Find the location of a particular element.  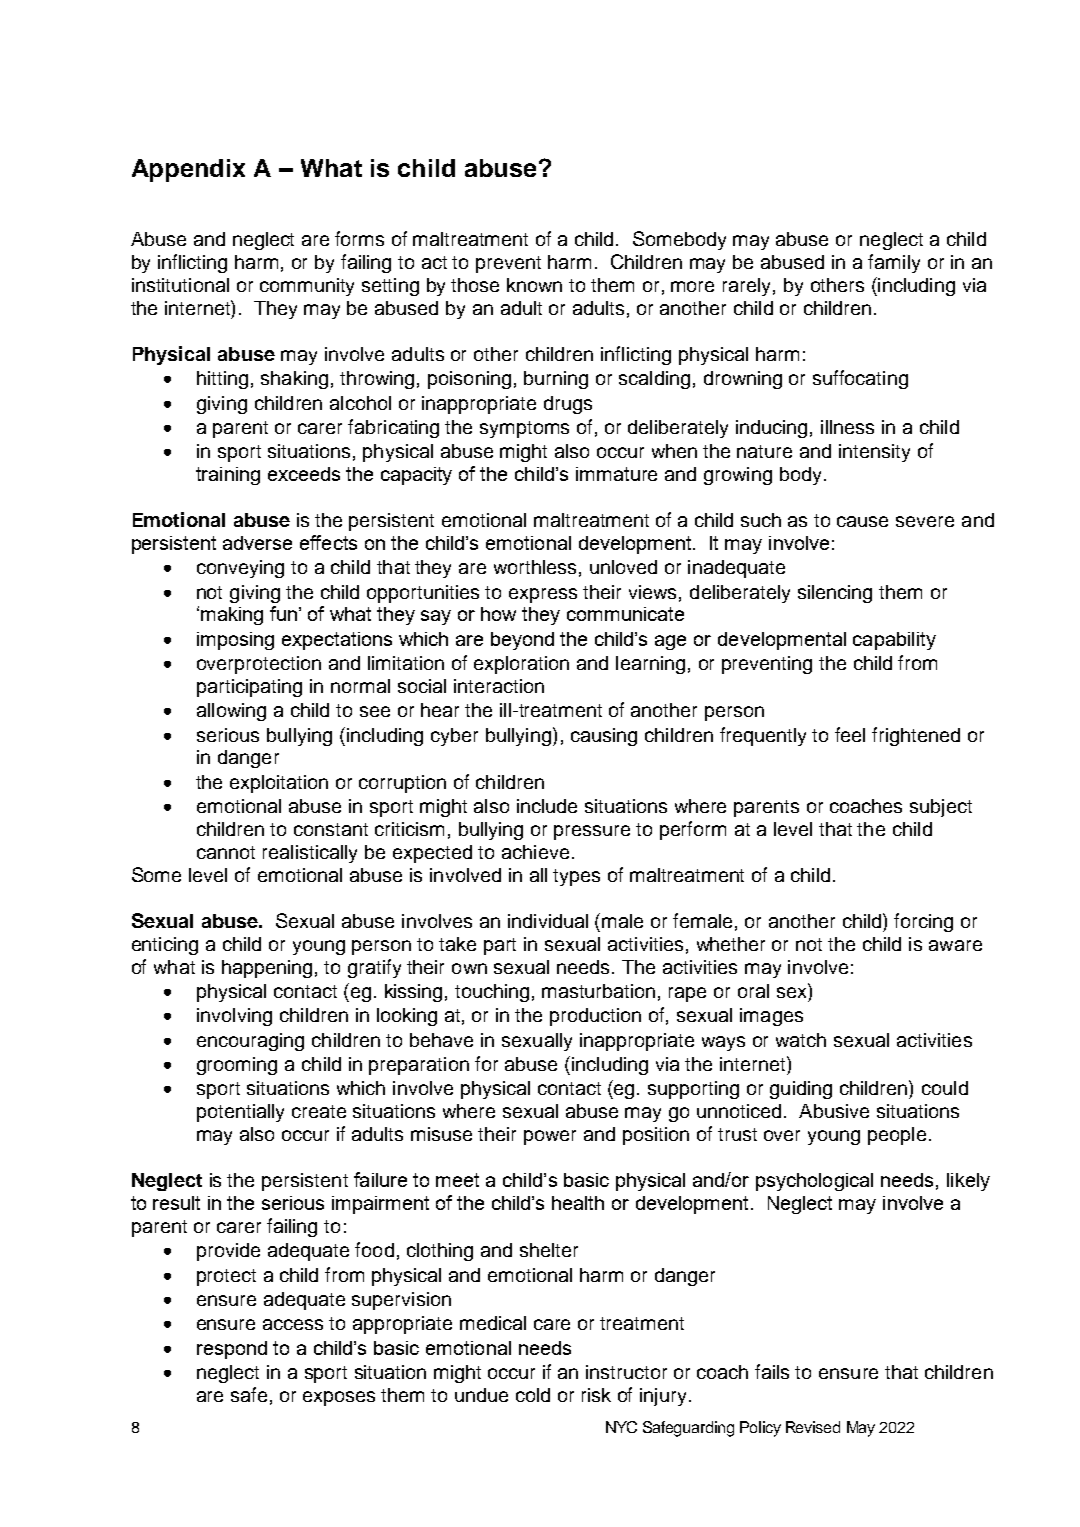

Appendix is located at coordinates (188, 170).
